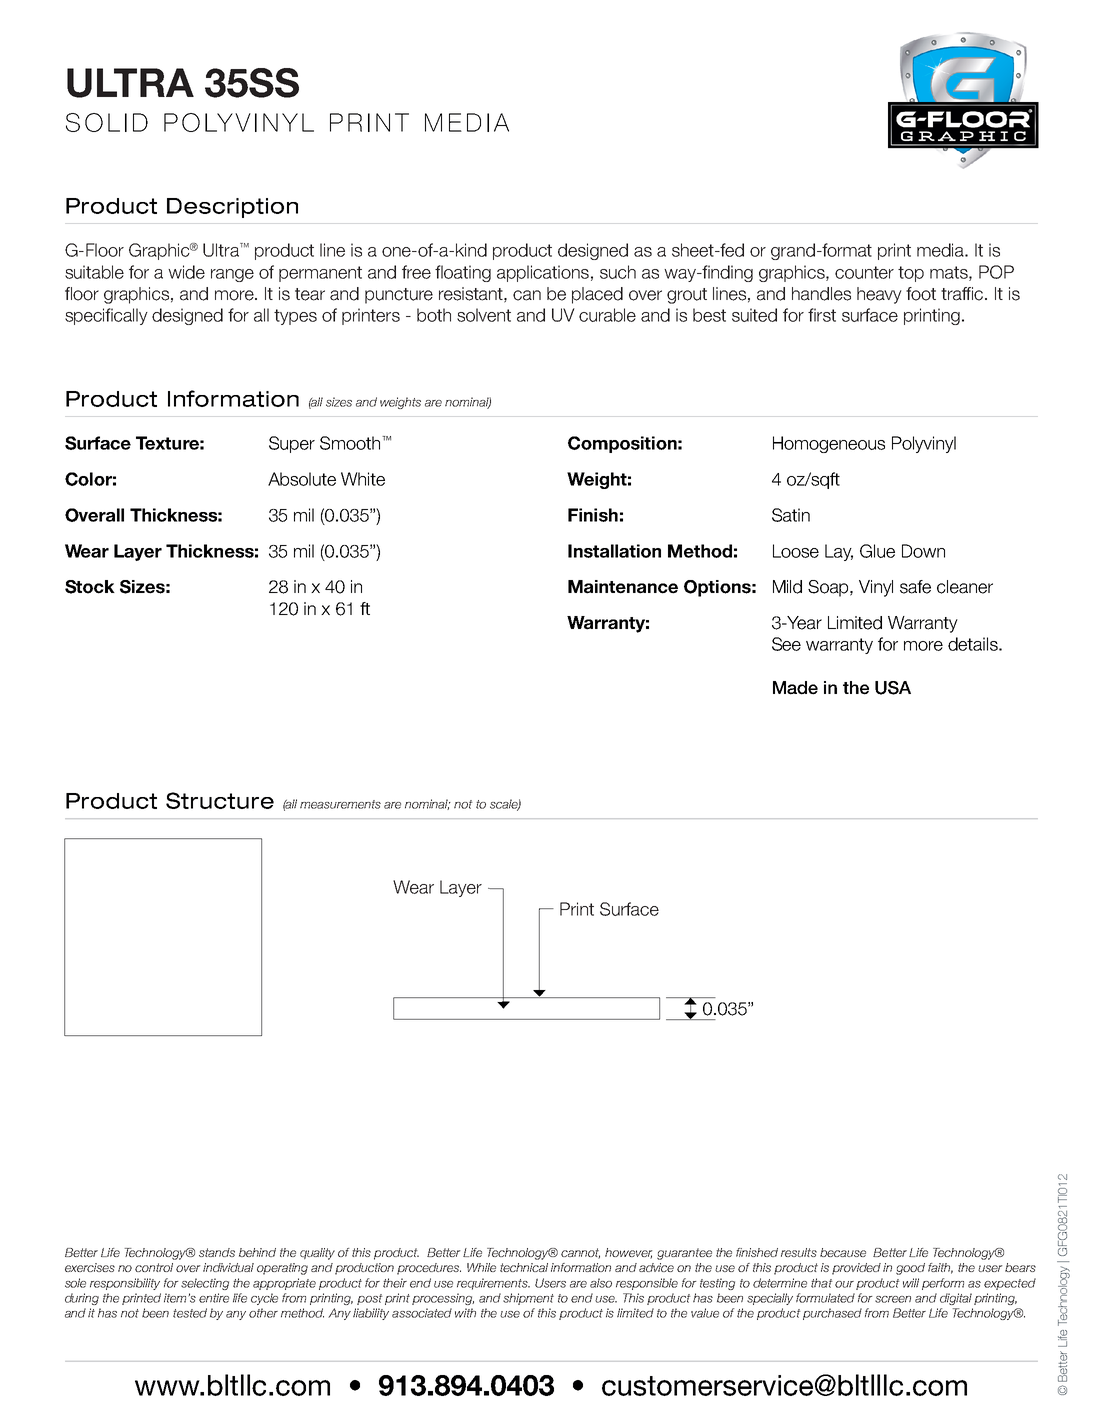 This screenshot has height=1428, width=1103. Describe the element at coordinates (217, 1252) in the screenshot. I see `stands` at that location.
